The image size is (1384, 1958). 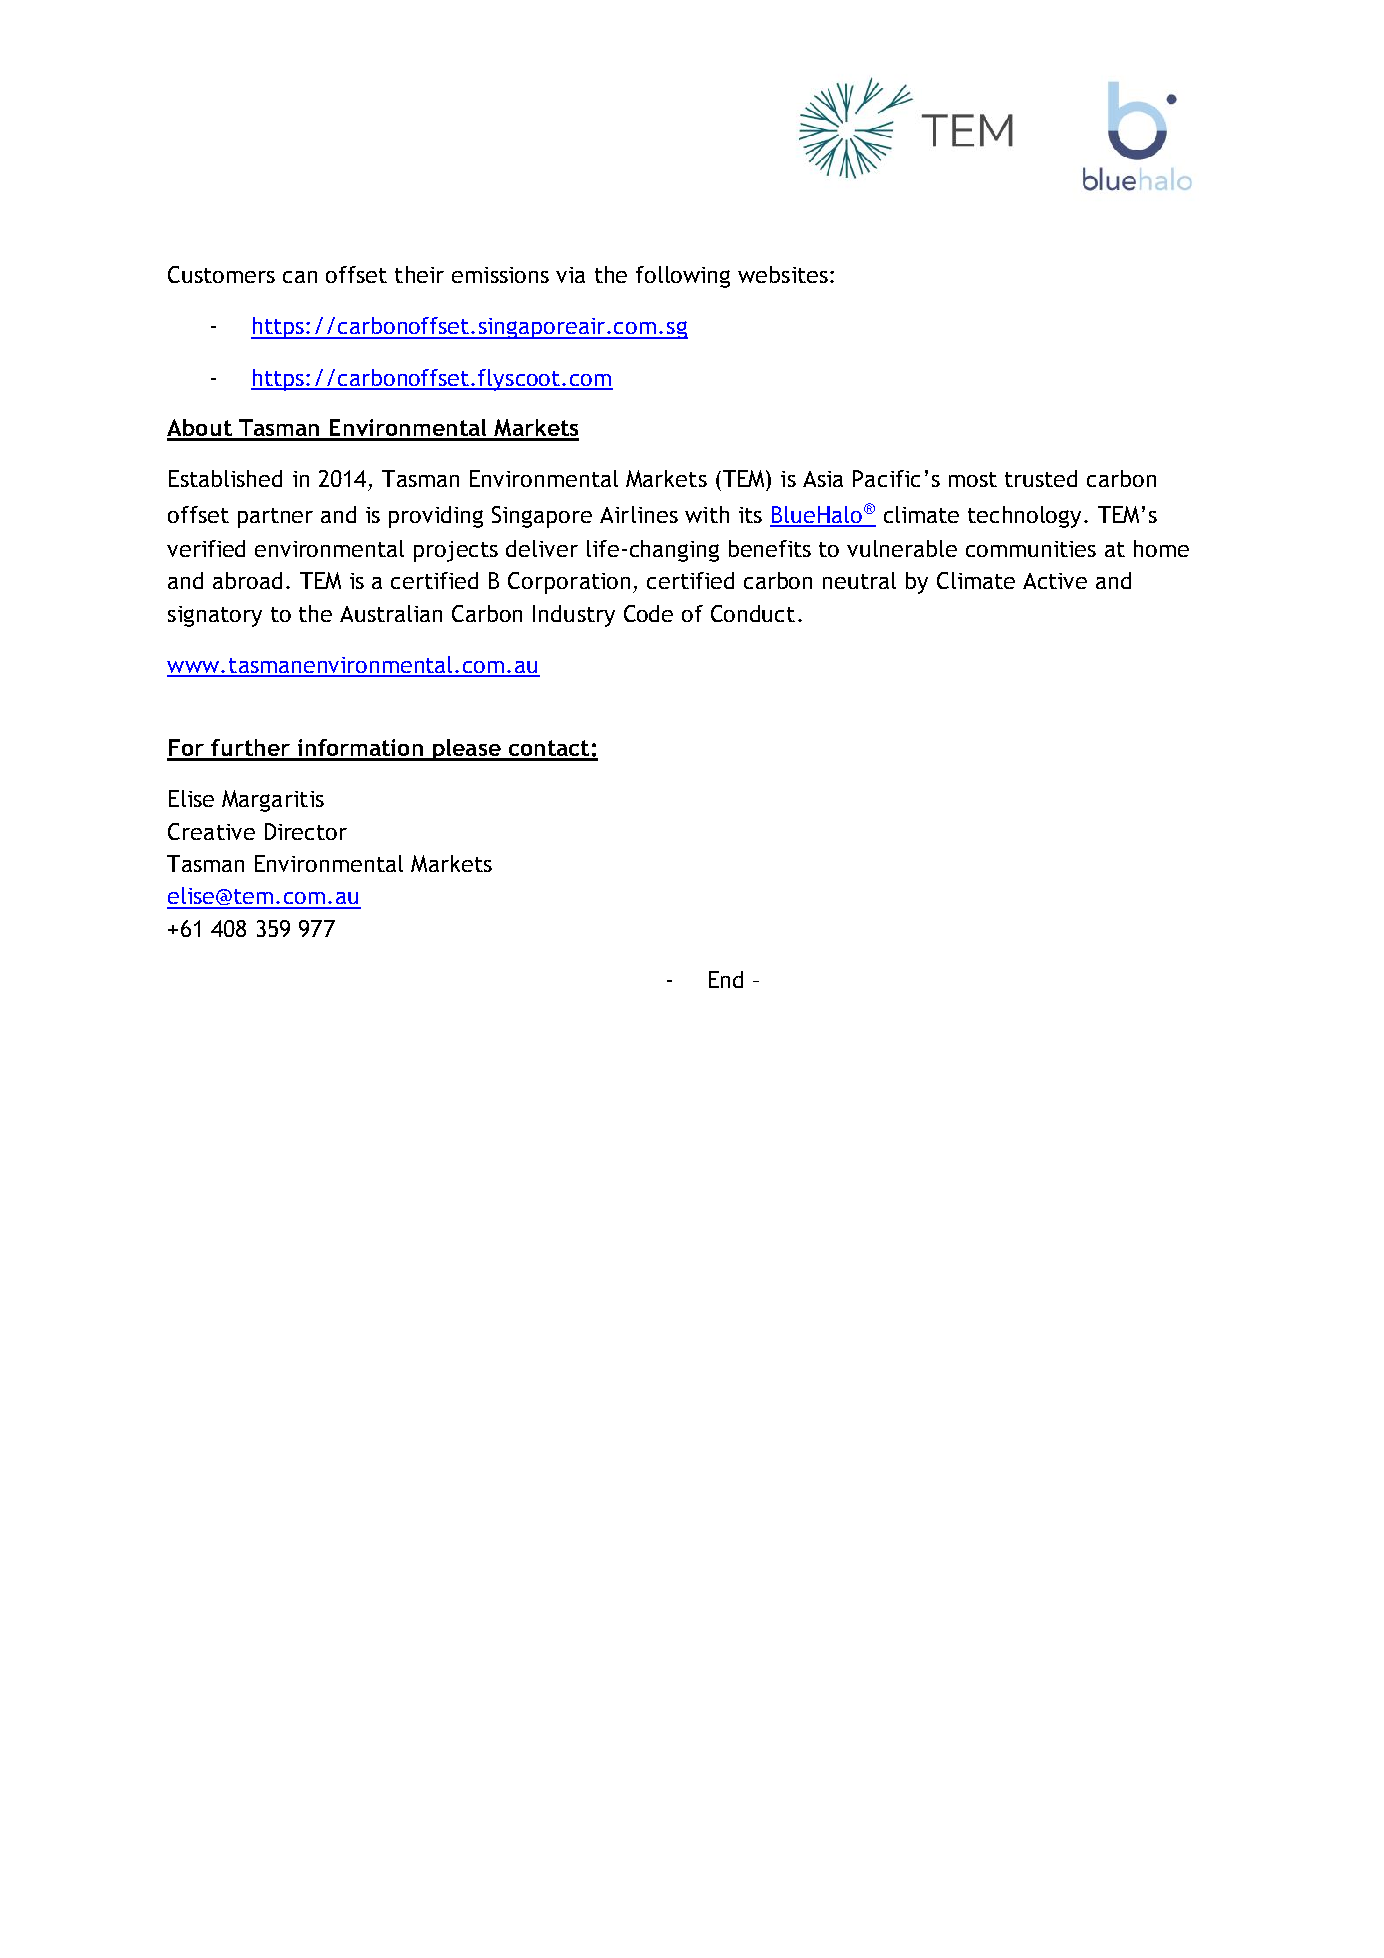 I want to click on websites, so click(x=783, y=274).
